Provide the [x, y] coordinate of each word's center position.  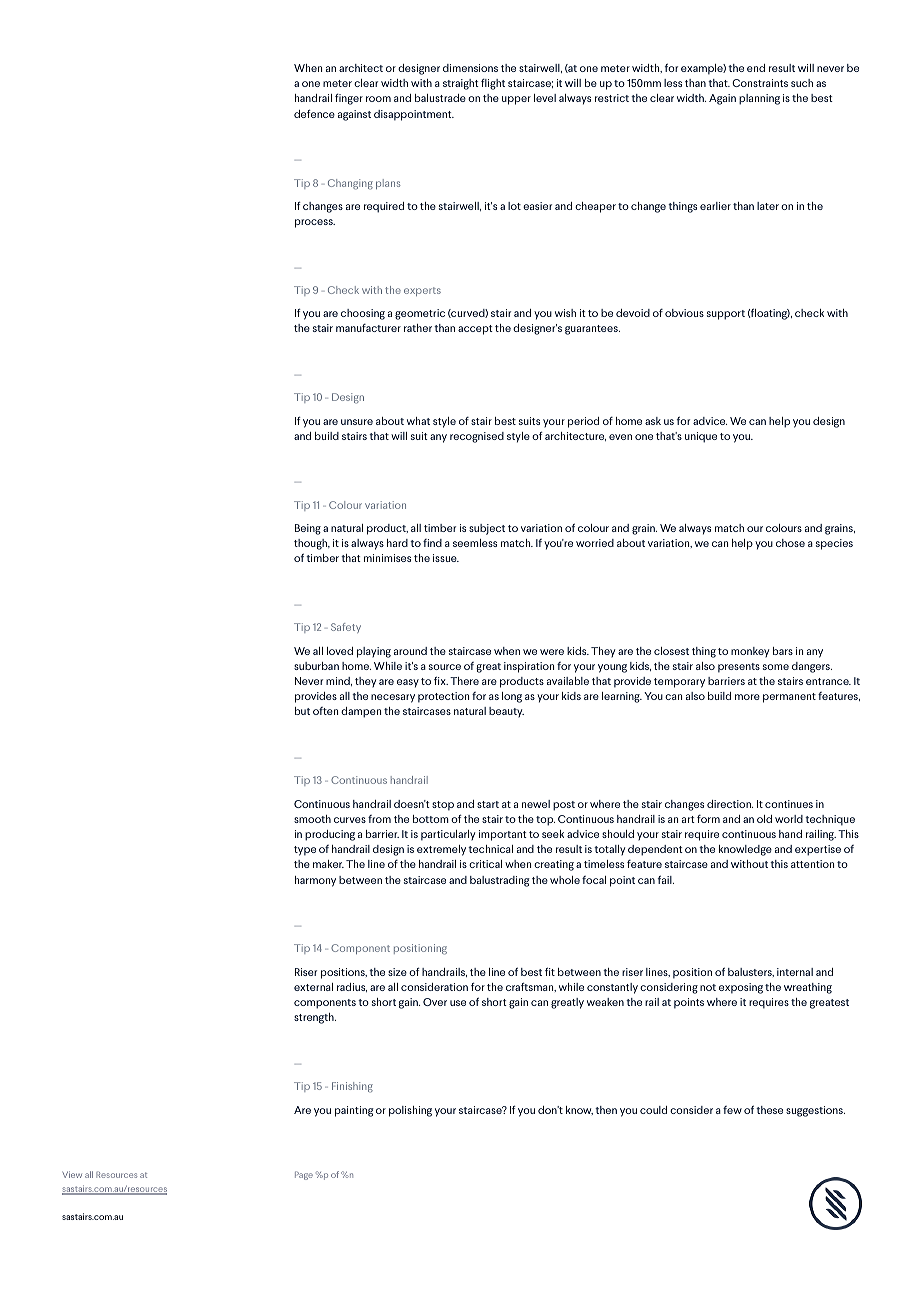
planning [759, 99]
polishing [410, 1111]
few [732, 1110]
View [72, 1174]
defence [314, 113]
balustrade [440, 98]
